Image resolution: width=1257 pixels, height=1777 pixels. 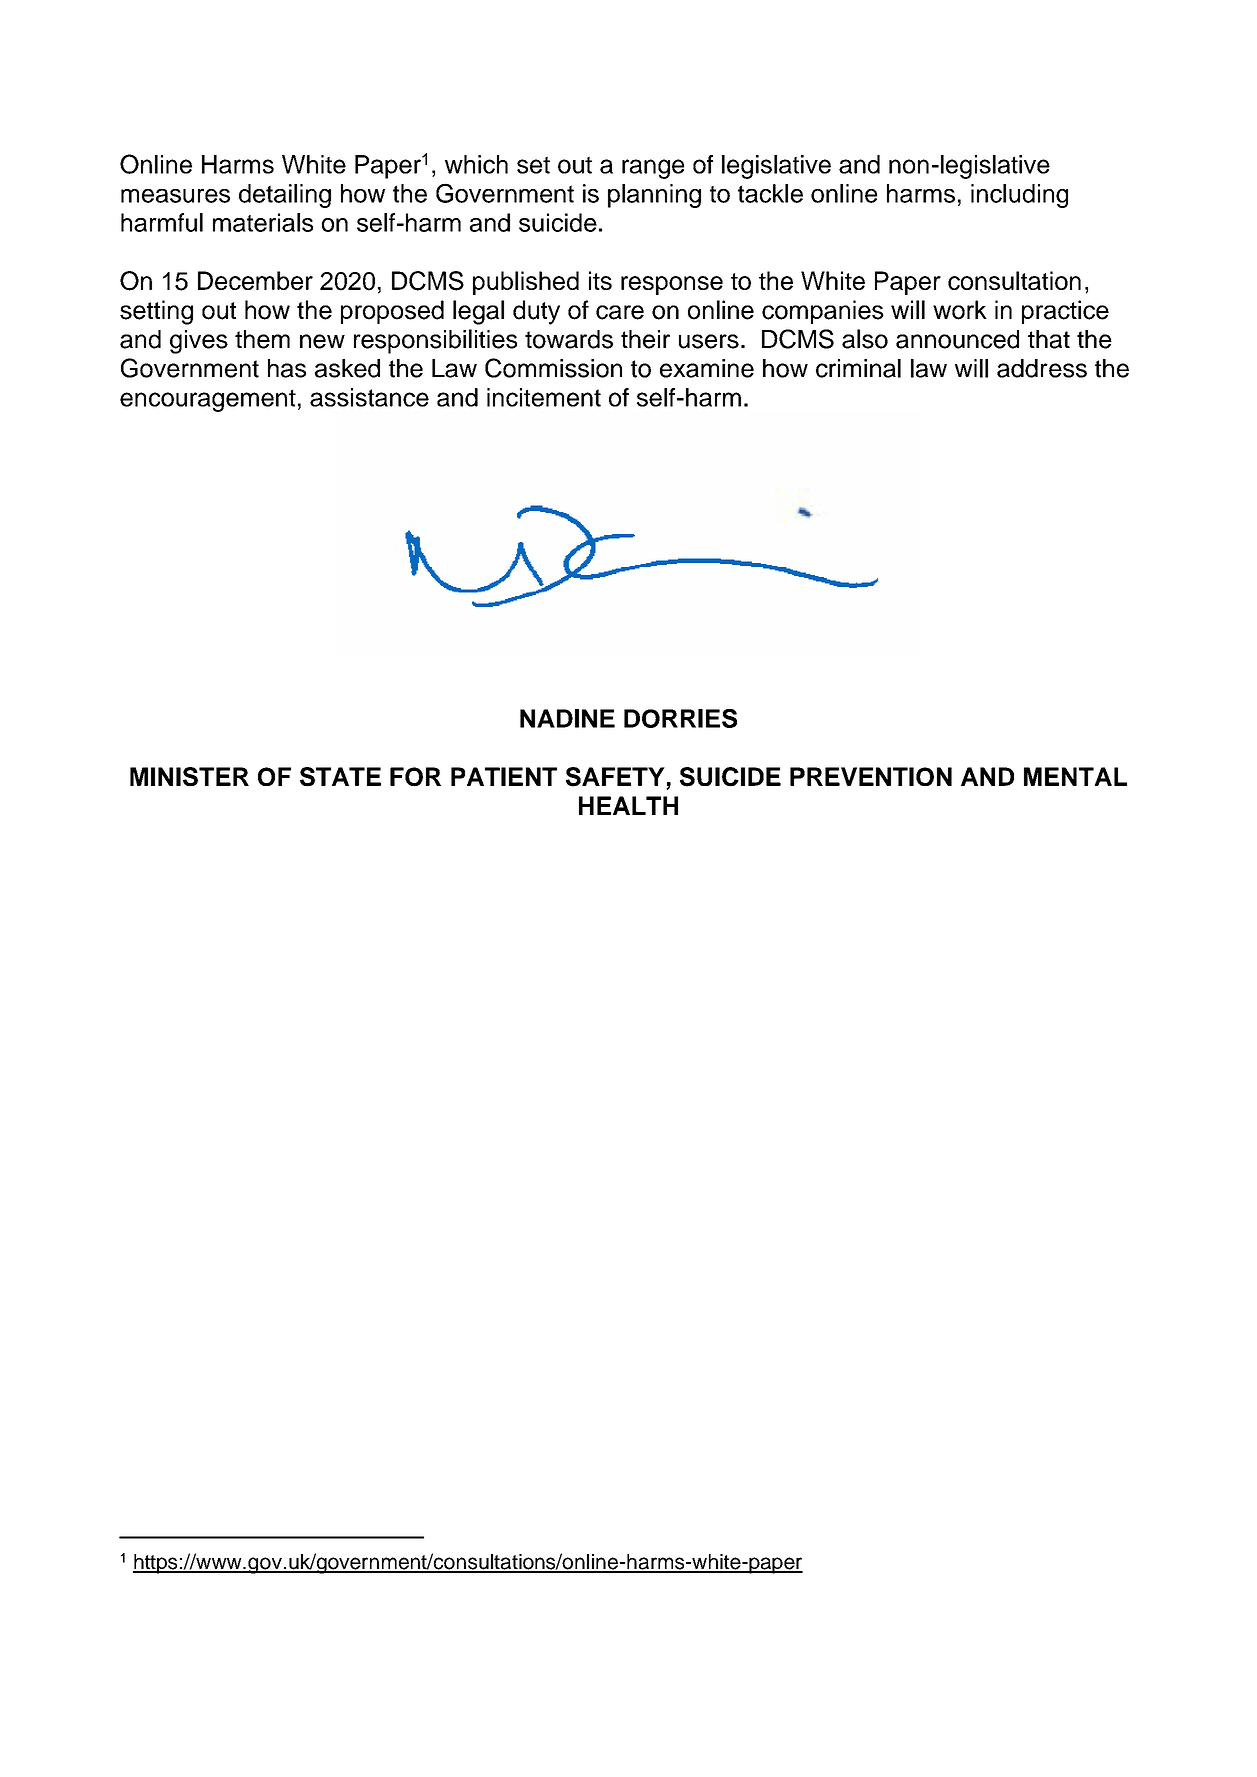 What do you see at coordinates (871, 776) in the screenshot?
I see `PREVENTION` at bounding box center [871, 776].
